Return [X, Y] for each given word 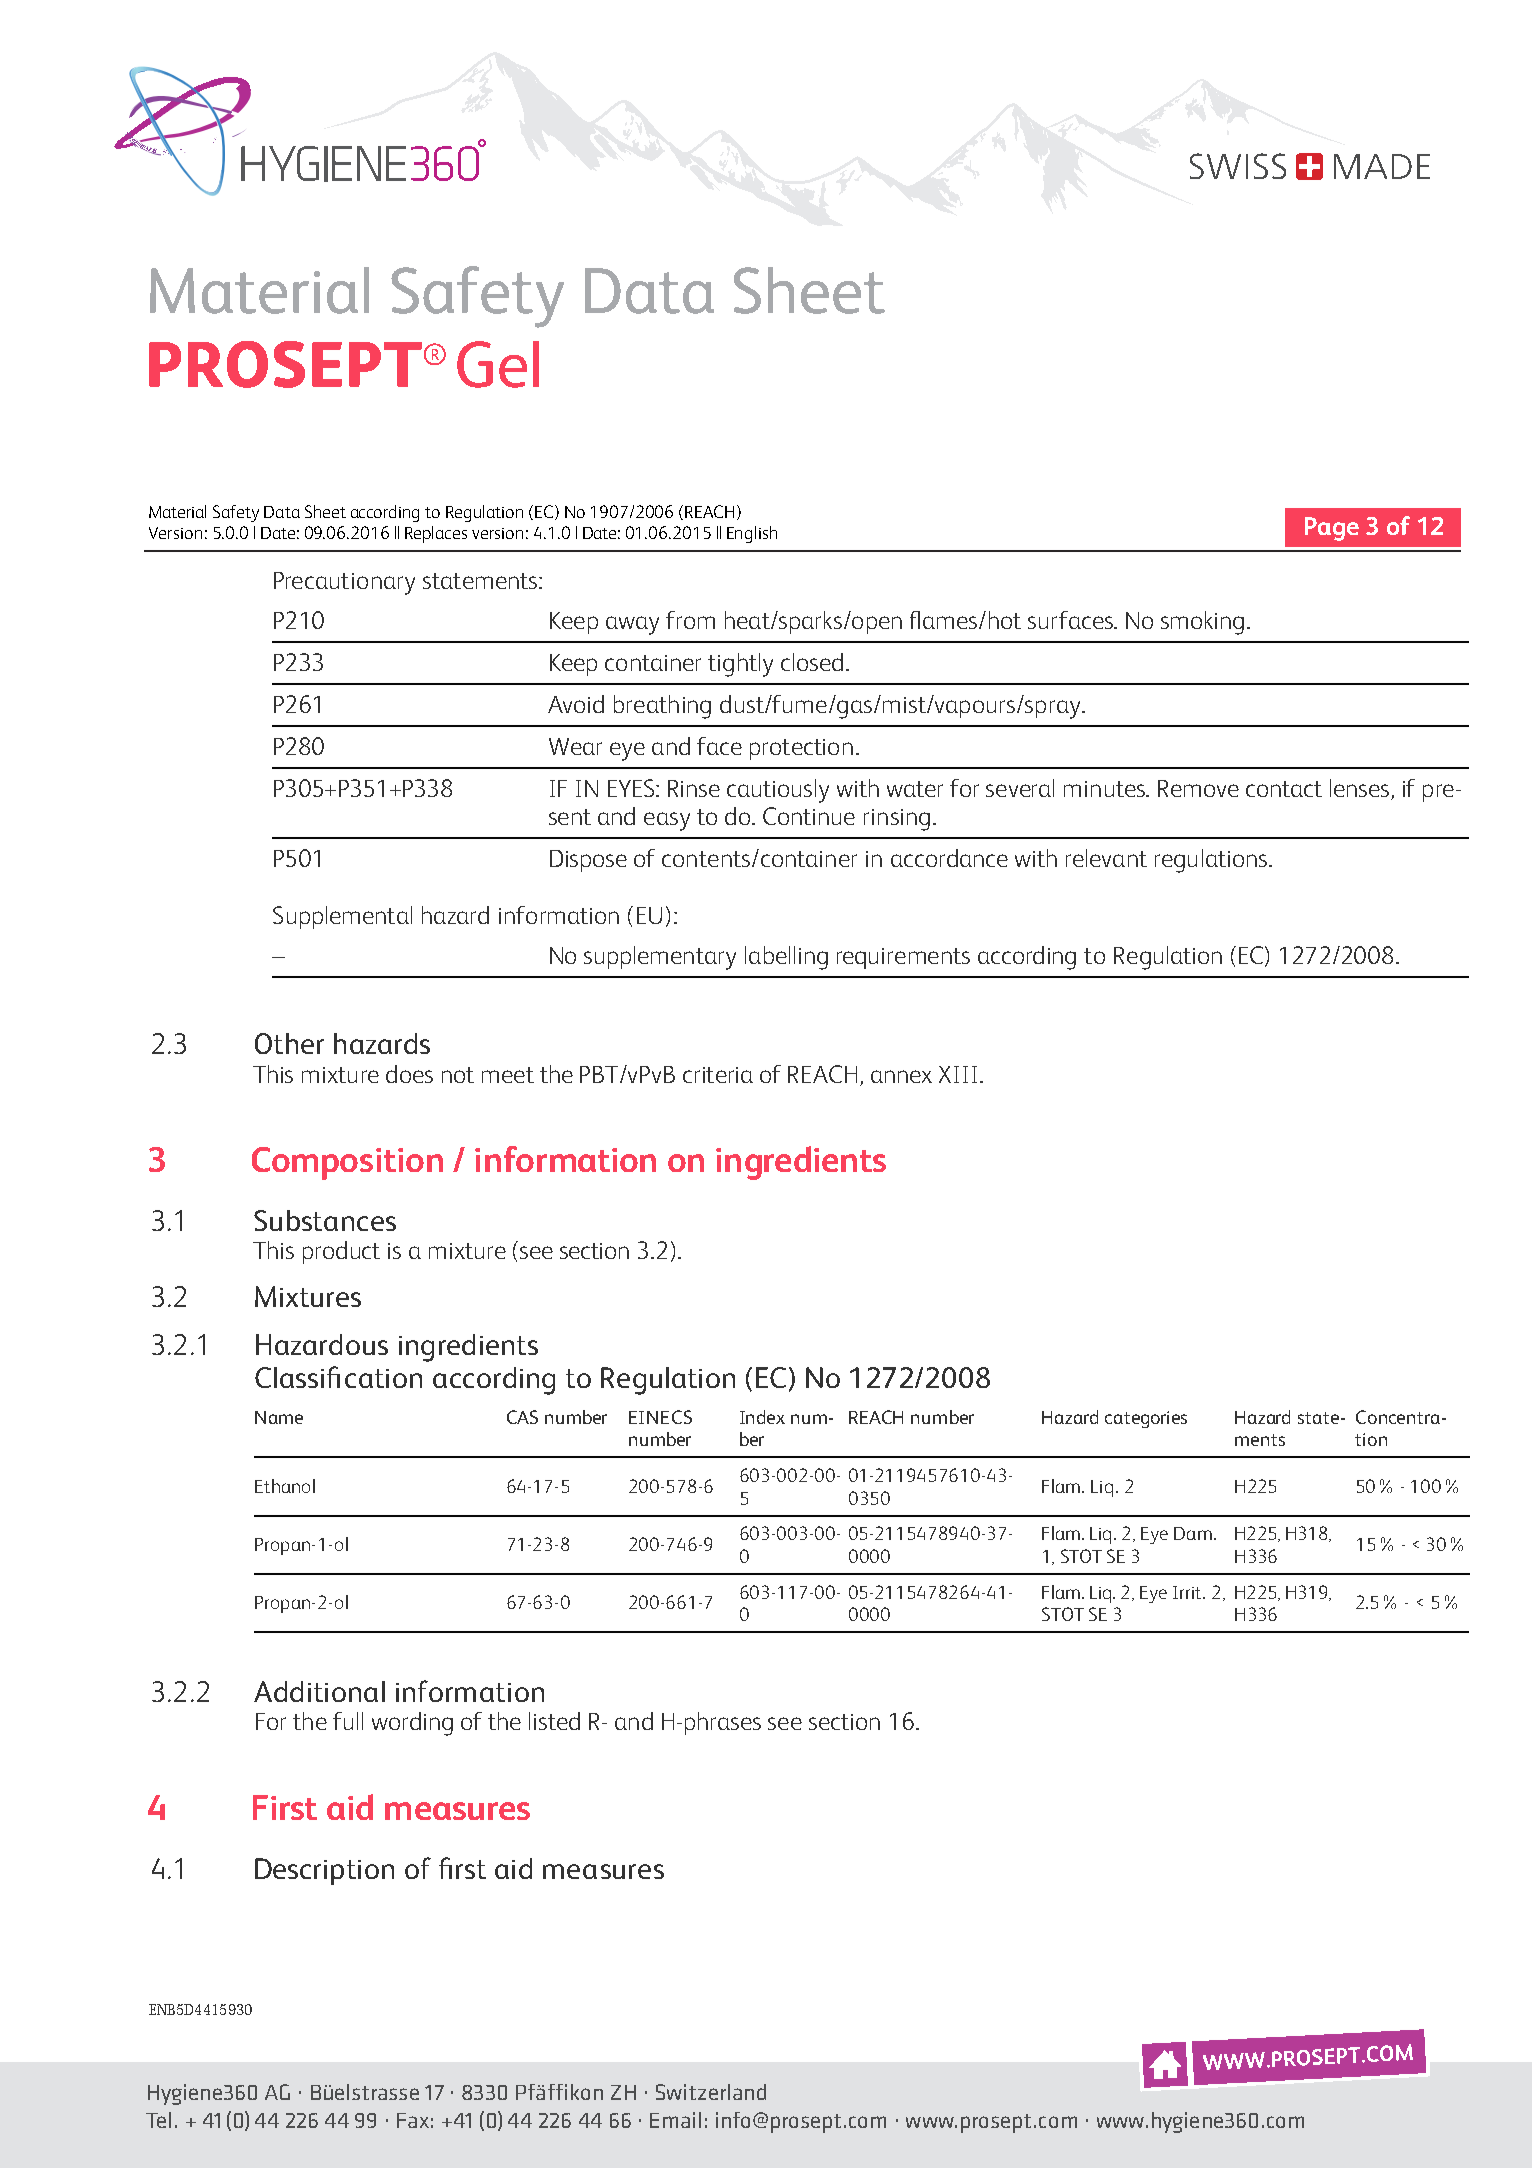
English [752, 534]
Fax [413, 2120]
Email [675, 2120]
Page [1332, 529]
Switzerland [711, 2092]
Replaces [436, 534]
